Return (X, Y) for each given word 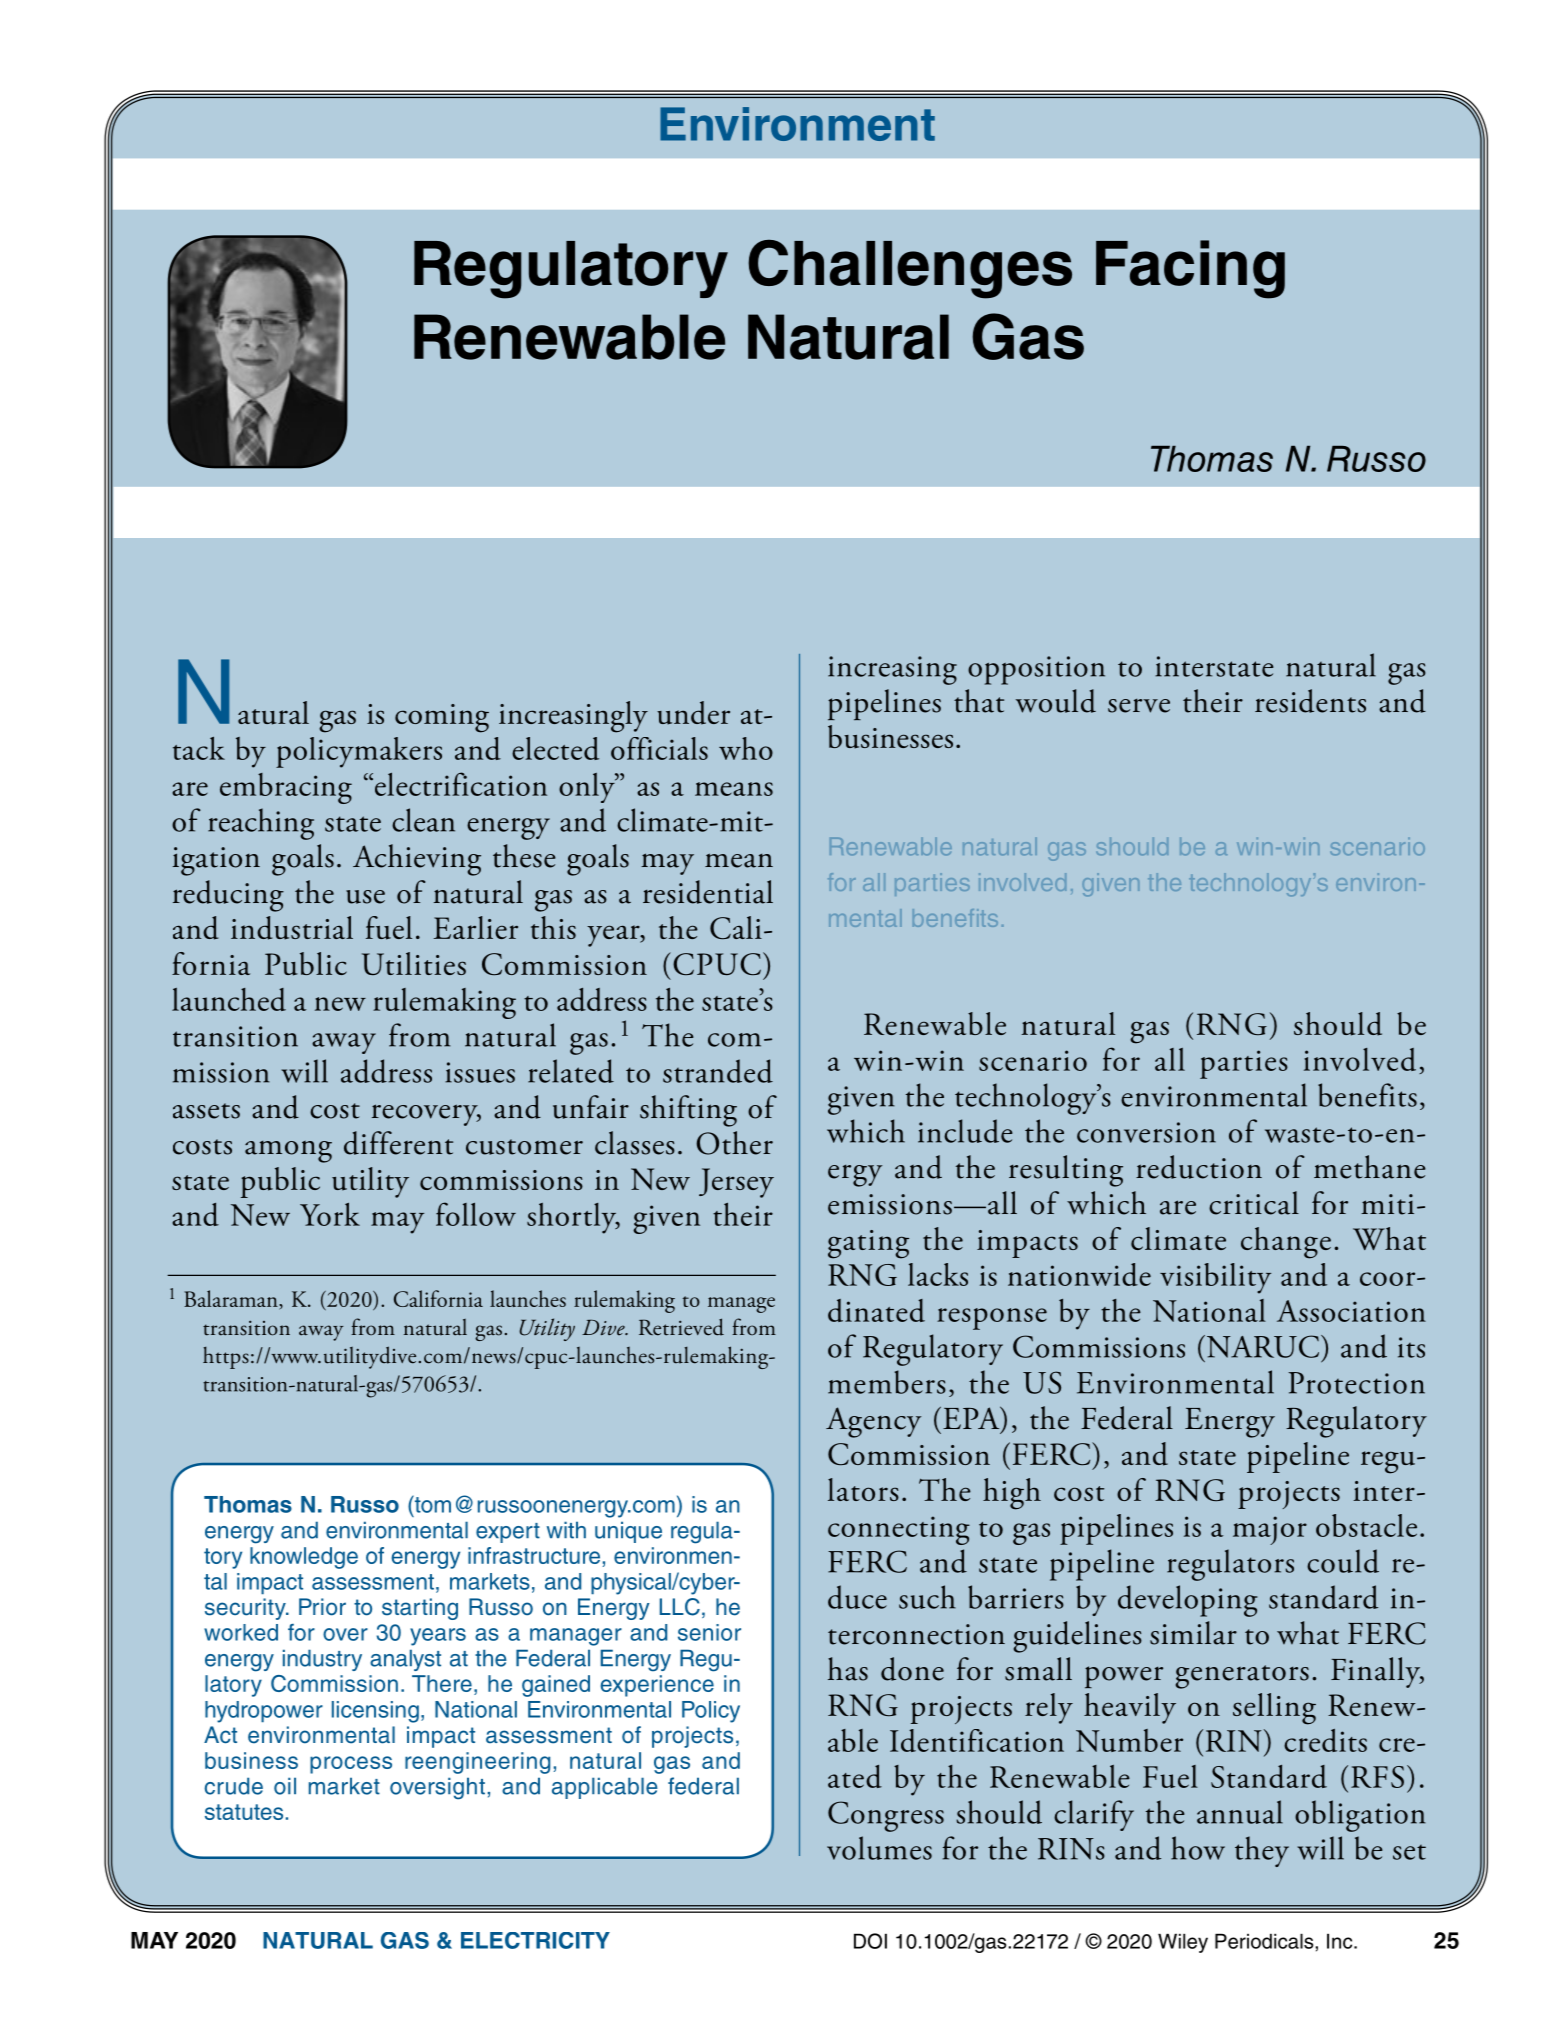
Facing (1190, 269)
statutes (244, 1812)
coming (442, 718)
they (1262, 1851)
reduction (1199, 1167)
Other (734, 1143)
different (398, 1143)
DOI (870, 1941)
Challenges (910, 269)
